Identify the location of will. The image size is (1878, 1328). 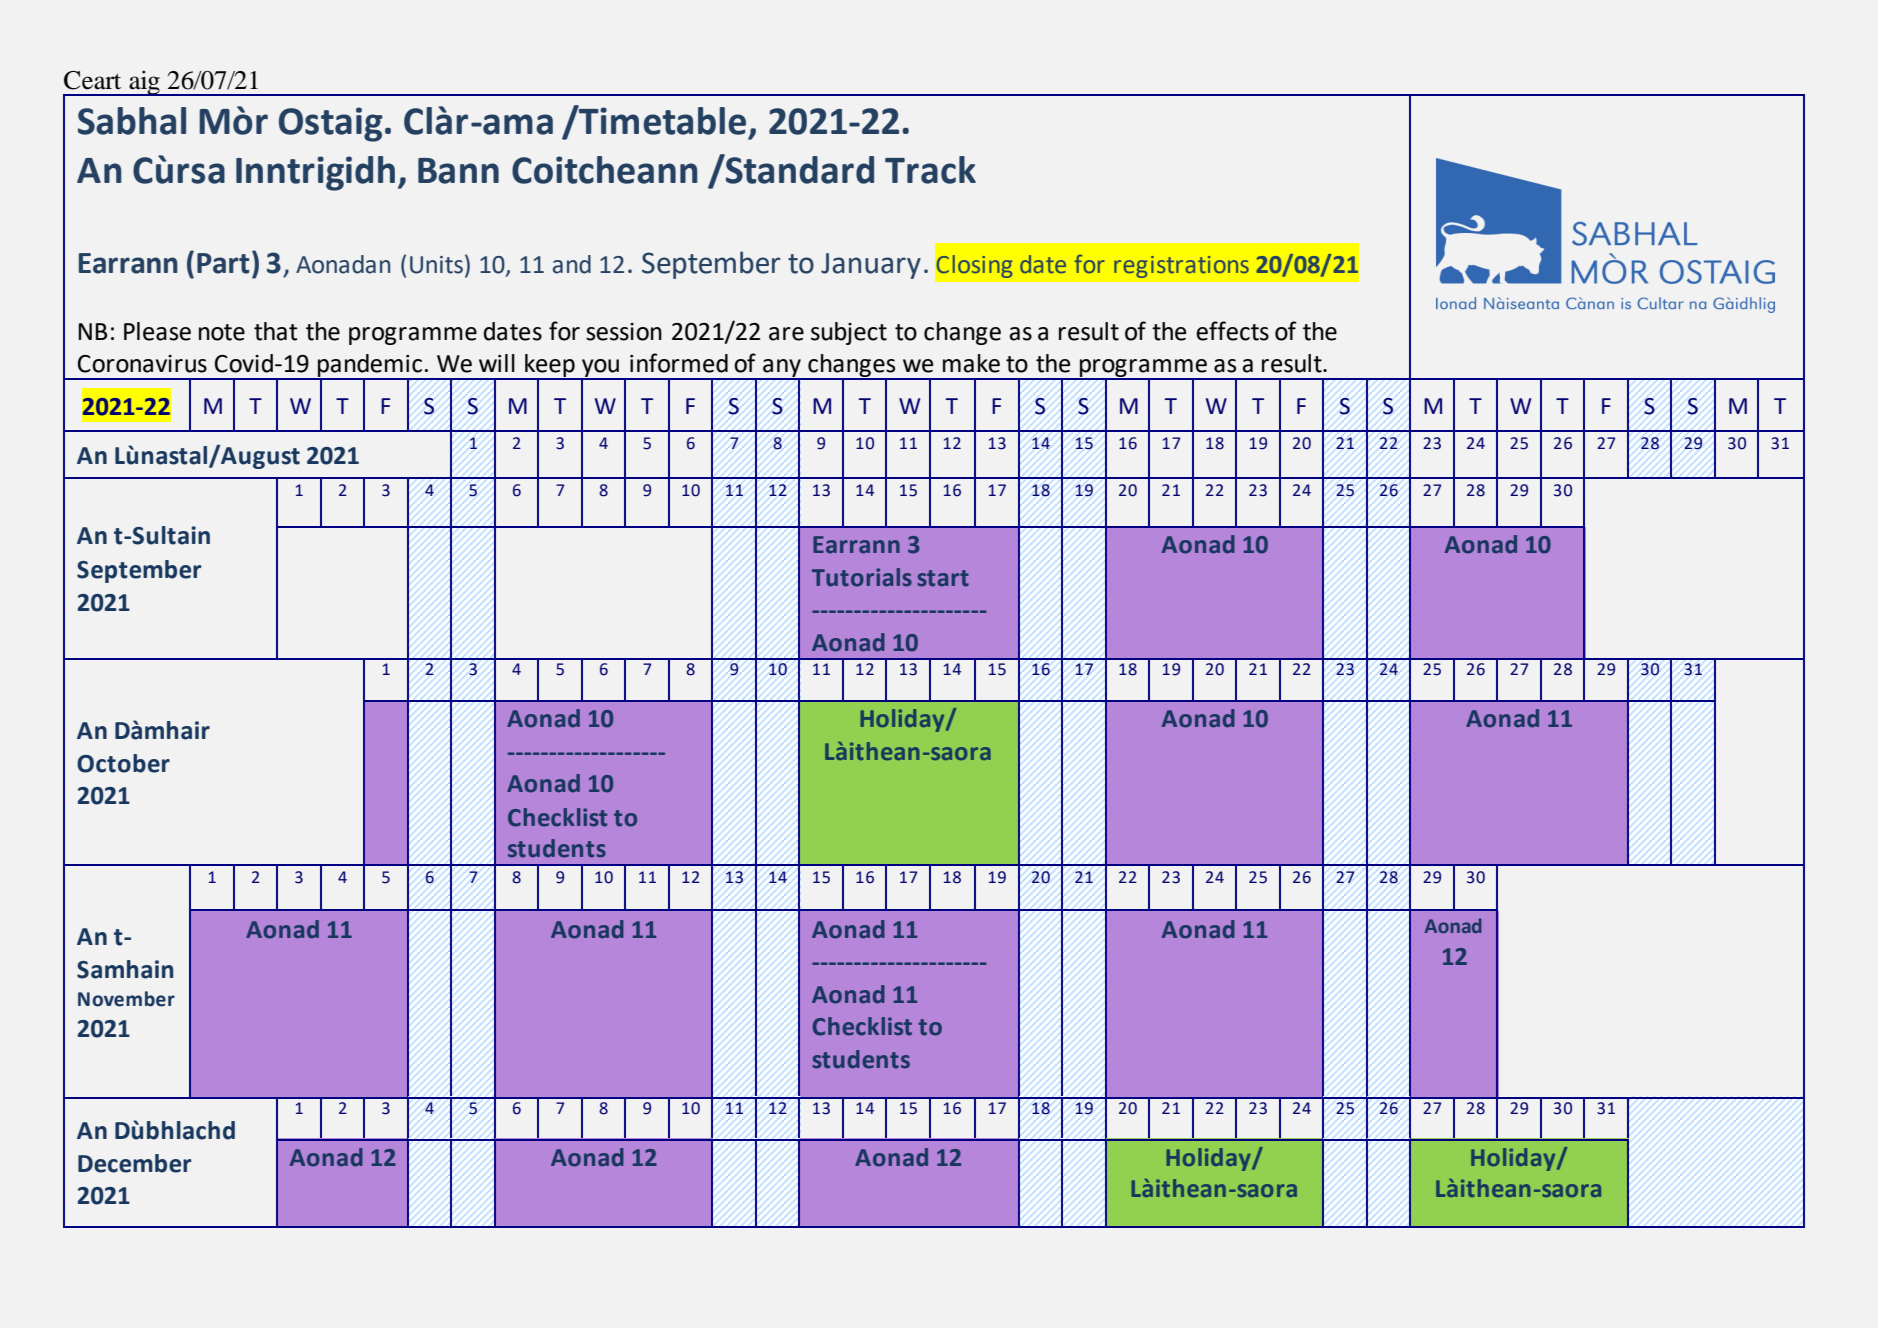
(497, 363).
